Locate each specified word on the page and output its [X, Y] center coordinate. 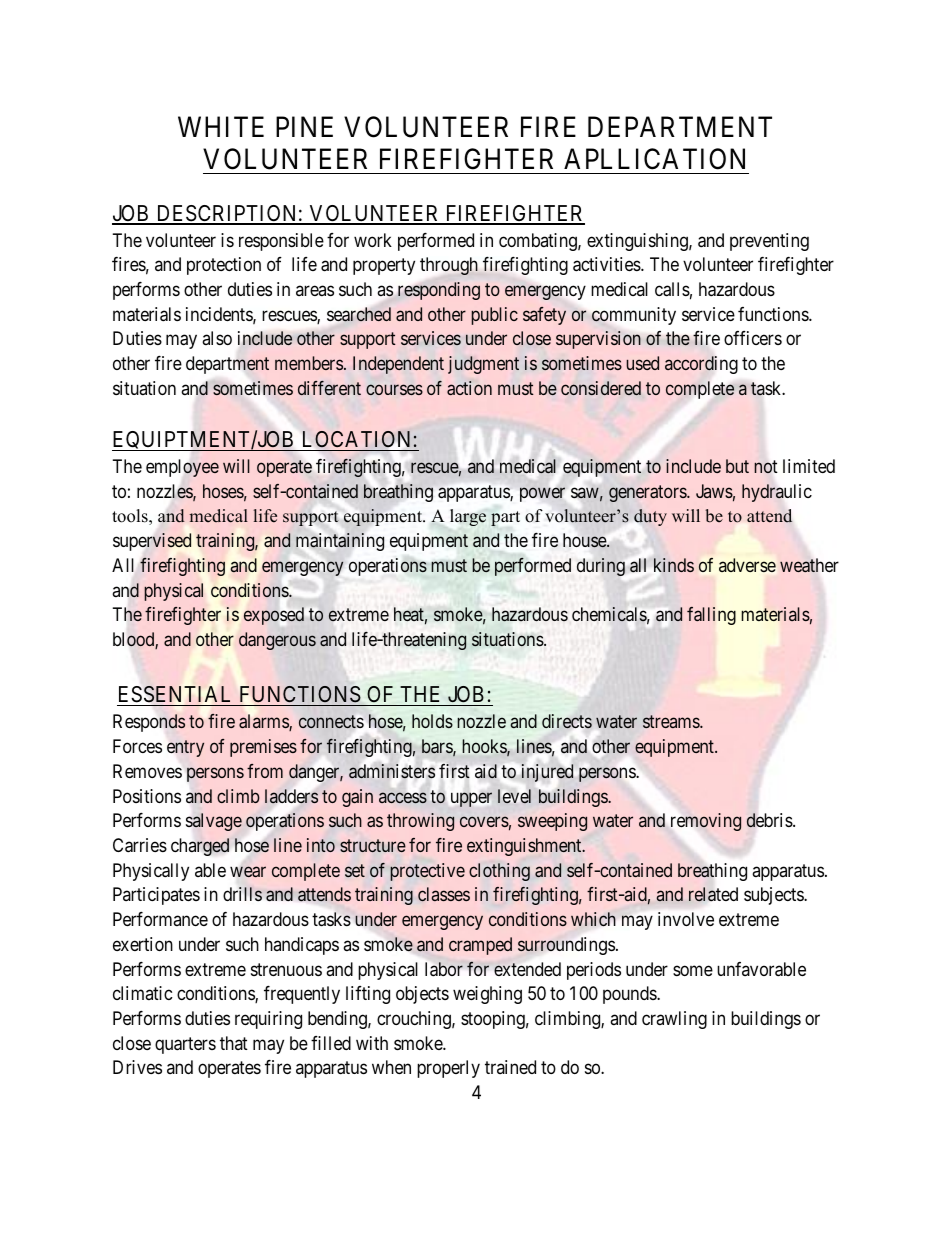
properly [448, 1069]
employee [182, 468]
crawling [674, 1020]
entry [185, 748]
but [737, 466]
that [234, 1043]
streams [672, 722]
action [469, 388]
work [373, 240]
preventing [769, 242]
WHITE [221, 127]
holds [432, 721]
